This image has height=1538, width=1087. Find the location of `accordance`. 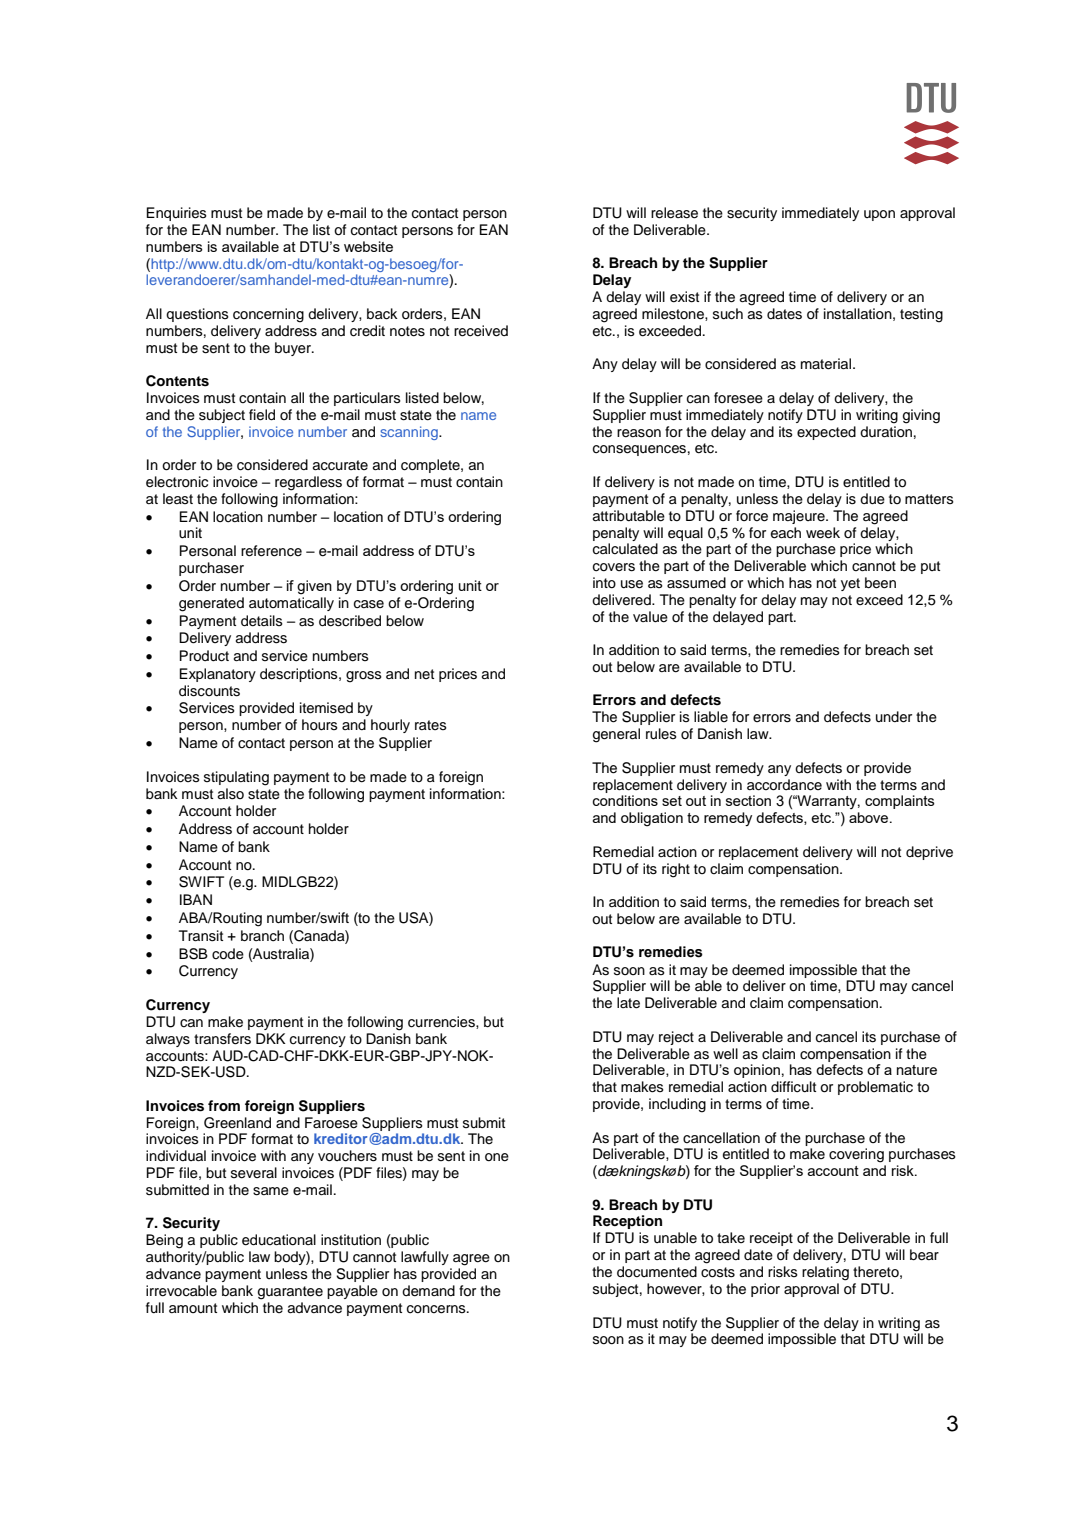

accordance is located at coordinates (784, 785).
